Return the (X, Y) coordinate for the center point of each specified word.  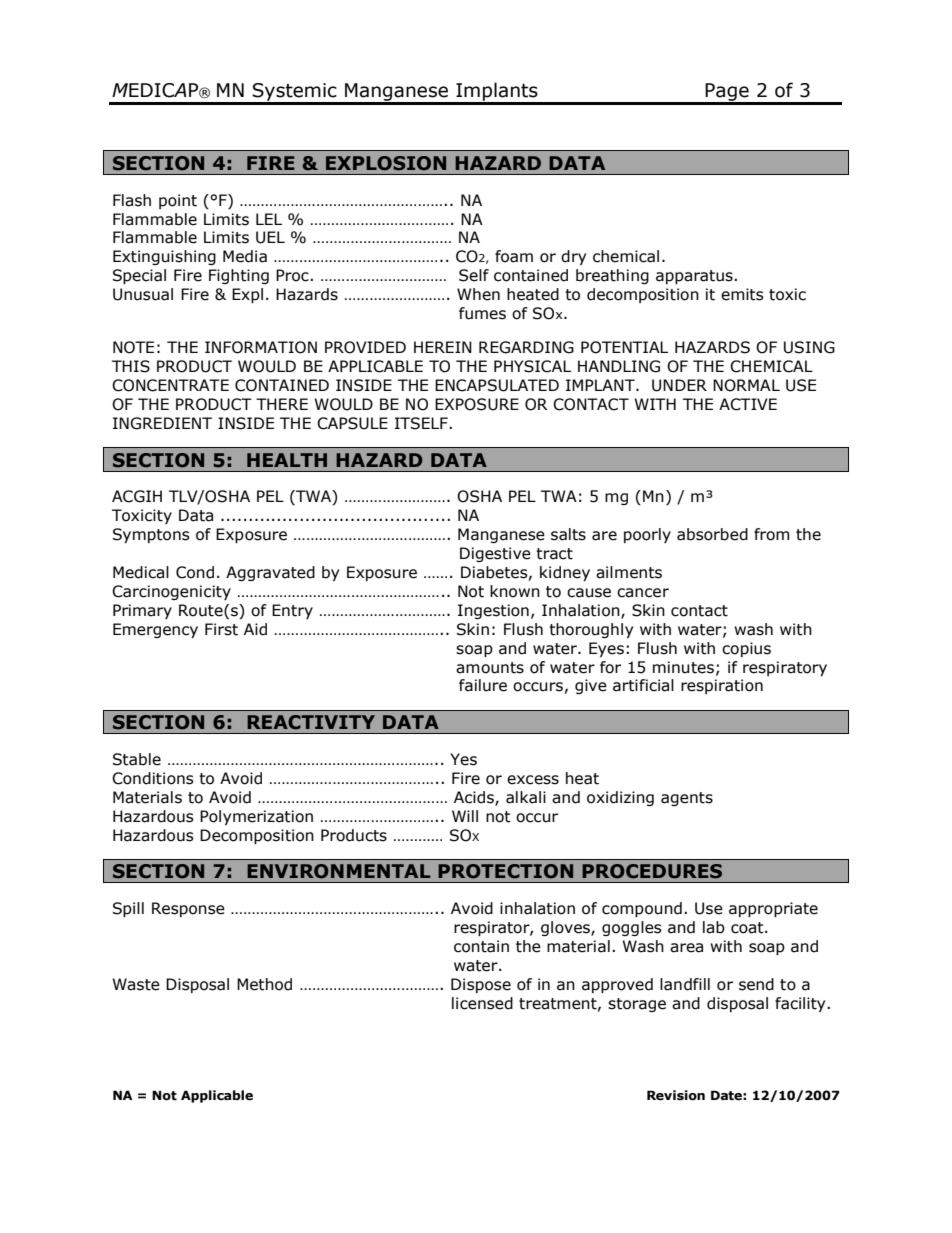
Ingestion (493, 611)
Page (727, 93)
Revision (676, 1095)
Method (264, 984)
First (221, 629)
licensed (482, 1003)
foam (514, 256)
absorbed (712, 534)
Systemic (295, 93)
